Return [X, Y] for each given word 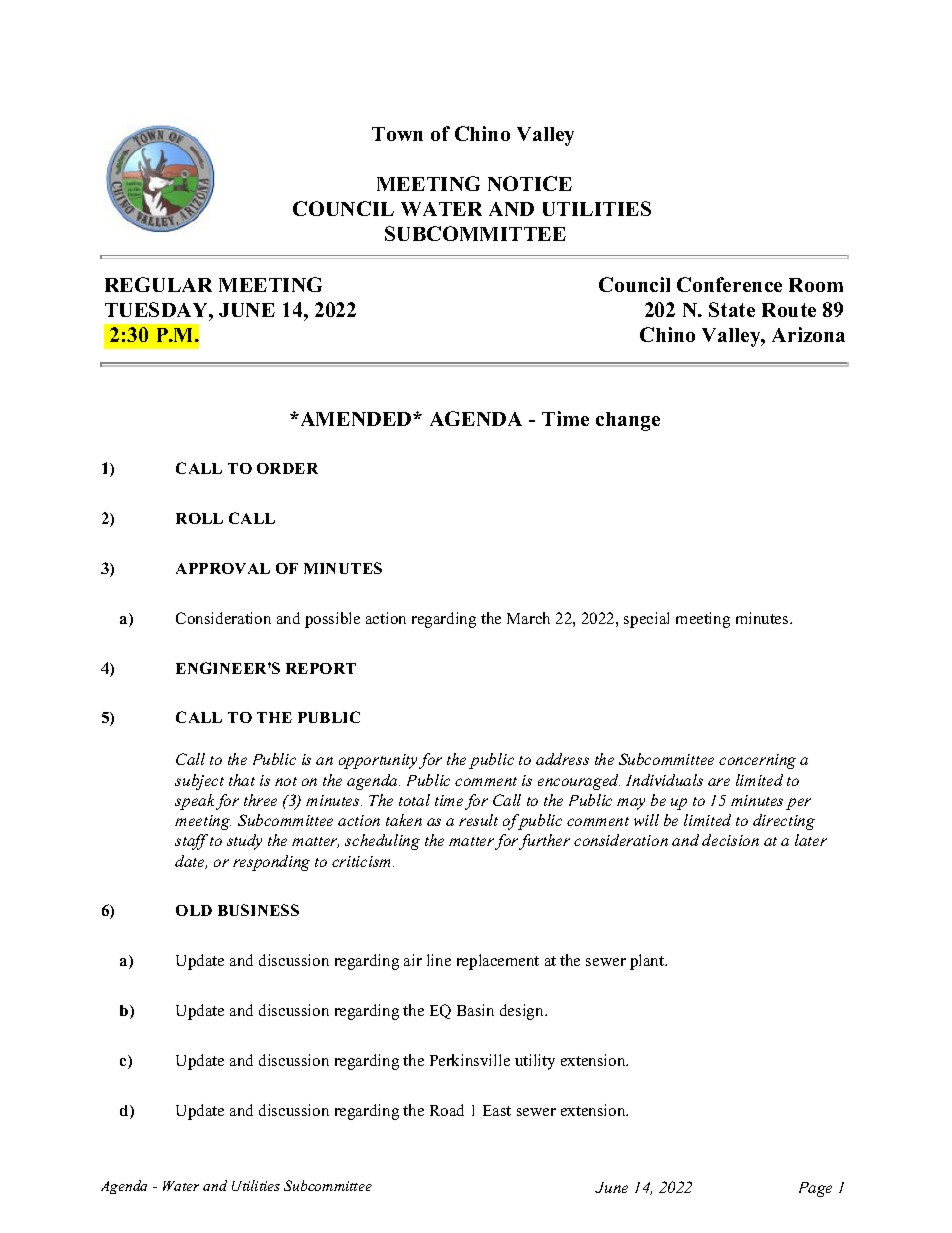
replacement [498, 962]
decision [730, 840]
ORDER [287, 468]
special [646, 620]
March [528, 618]
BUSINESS [258, 910]
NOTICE [530, 183]
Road [447, 1110]
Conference [729, 284]
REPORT [321, 668]
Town [397, 134]
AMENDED [356, 419]
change [628, 421]
